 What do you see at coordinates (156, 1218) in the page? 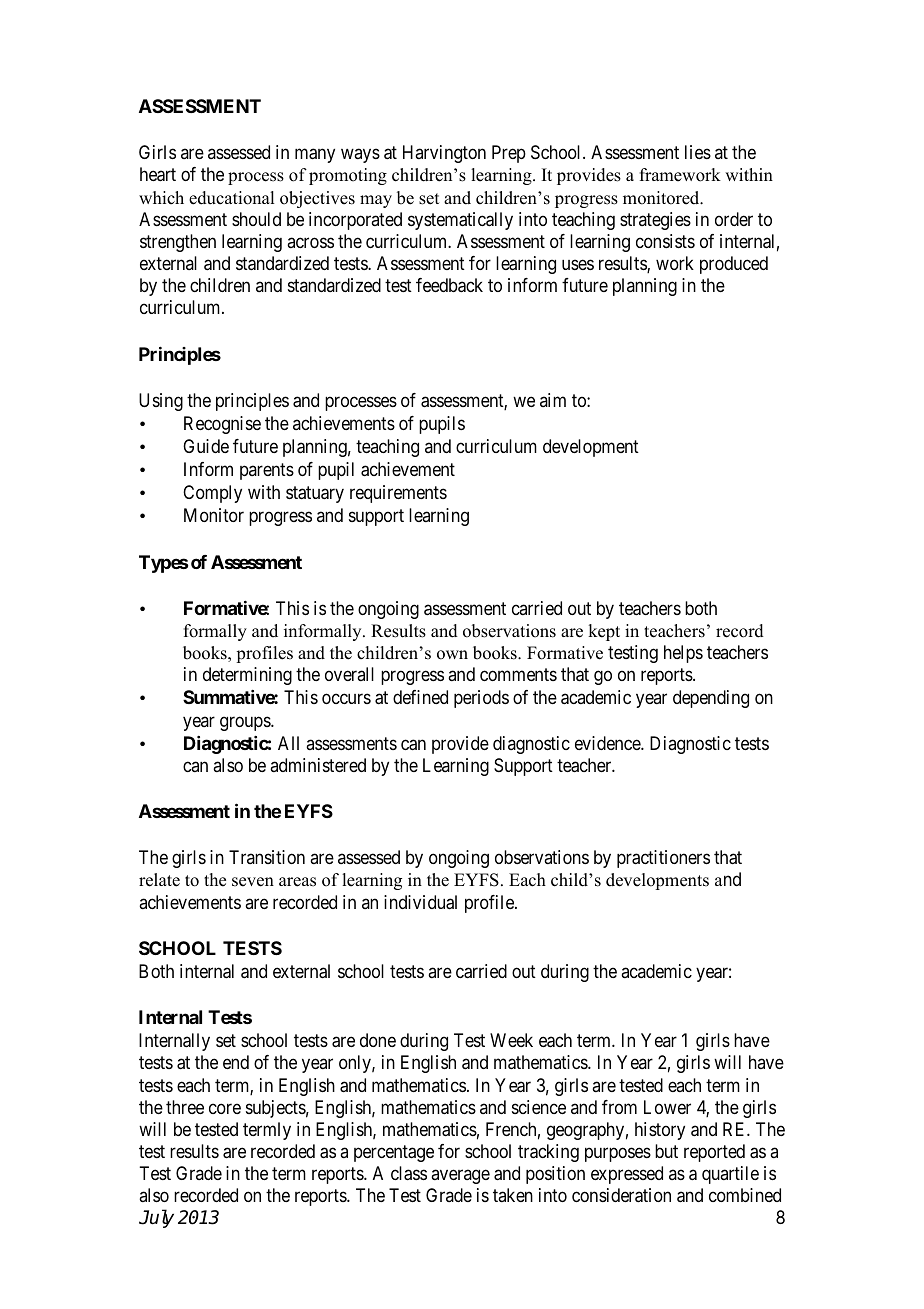
I see `July` at bounding box center [156, 1218].
